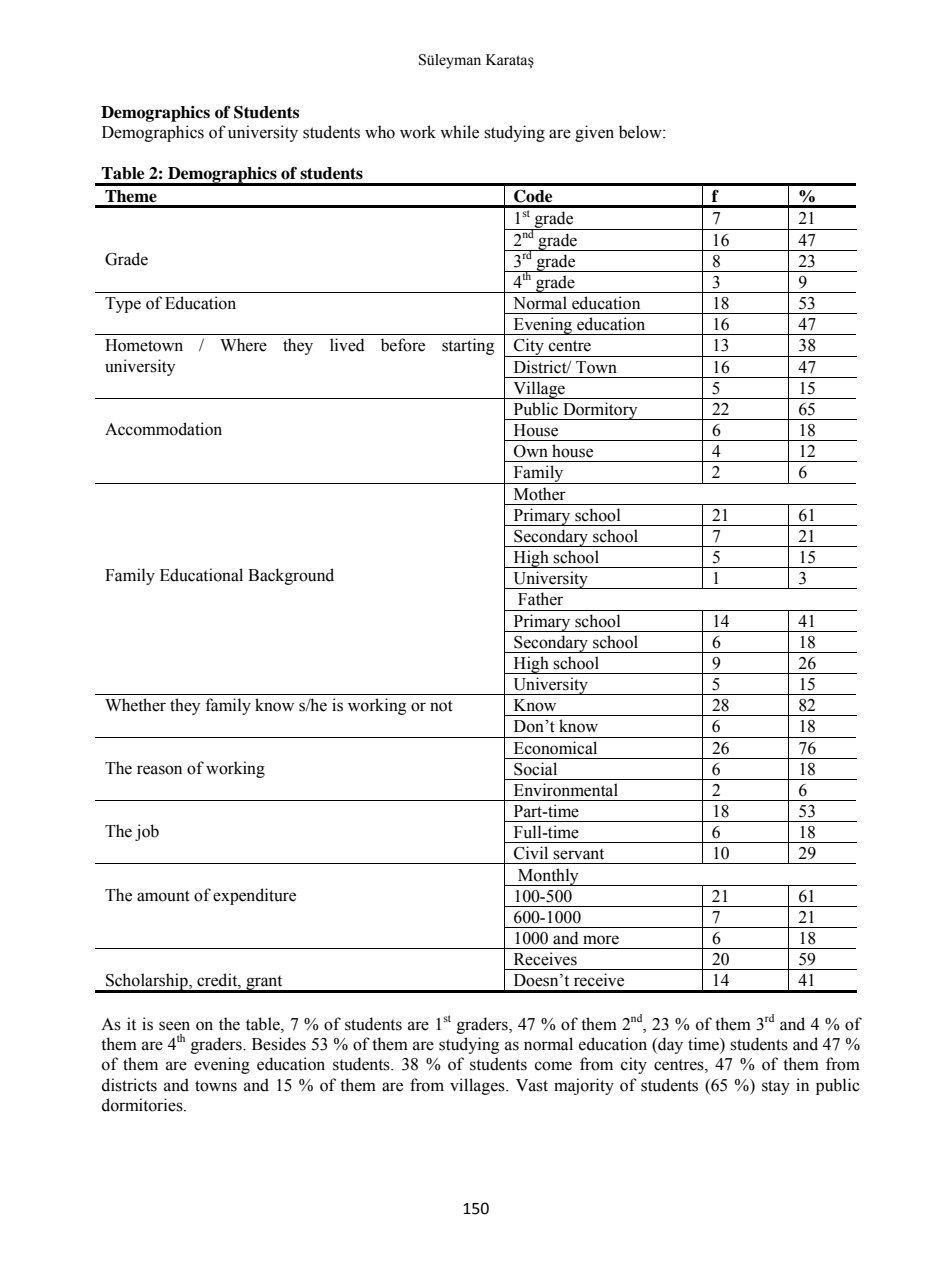 This screenshot has width=952, height=1270. I want to click on who, so click(380, 132).
